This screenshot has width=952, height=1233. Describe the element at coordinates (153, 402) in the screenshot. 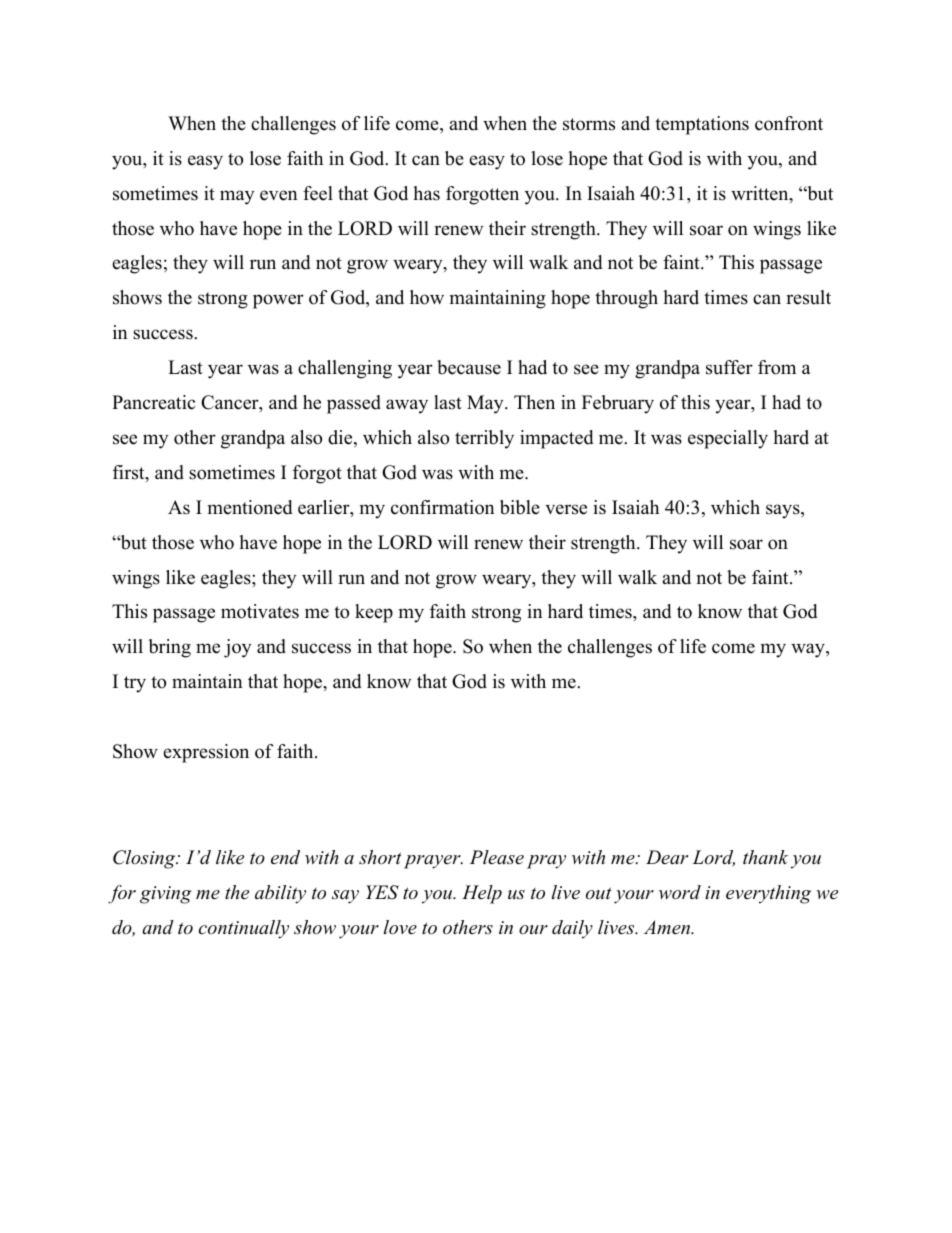

I see `Pancreatic` at that location.
